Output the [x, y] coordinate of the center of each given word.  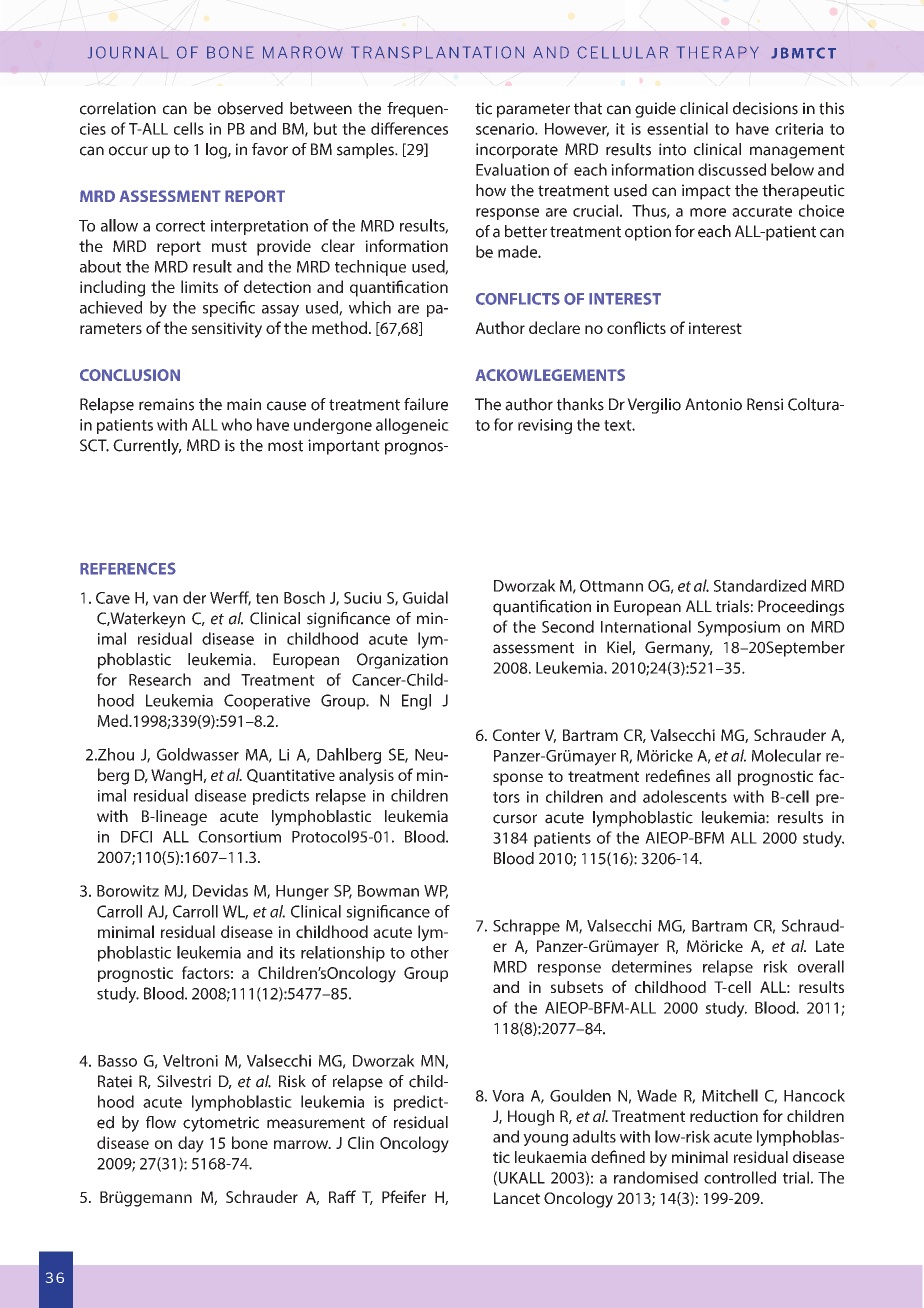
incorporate [517, 151]
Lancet [517, 1198]
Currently [147, 447]
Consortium [239, 837]
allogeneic [412, 426]
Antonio [713, 404]
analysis [366, 776]
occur [128, 151]
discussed [732, 169]
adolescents [685, 796]
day [191, 1144]
